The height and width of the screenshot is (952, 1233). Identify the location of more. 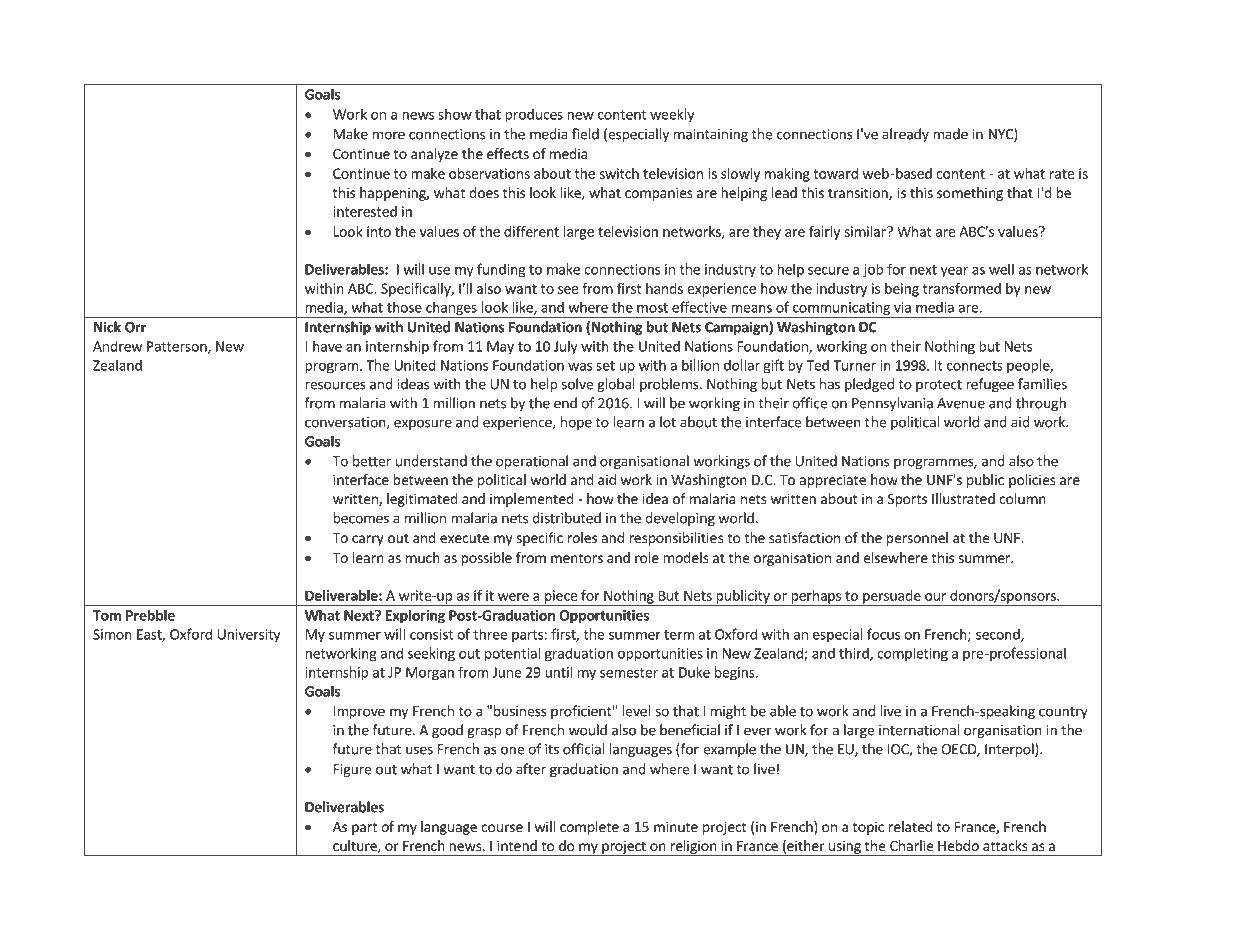
(388, 135).
